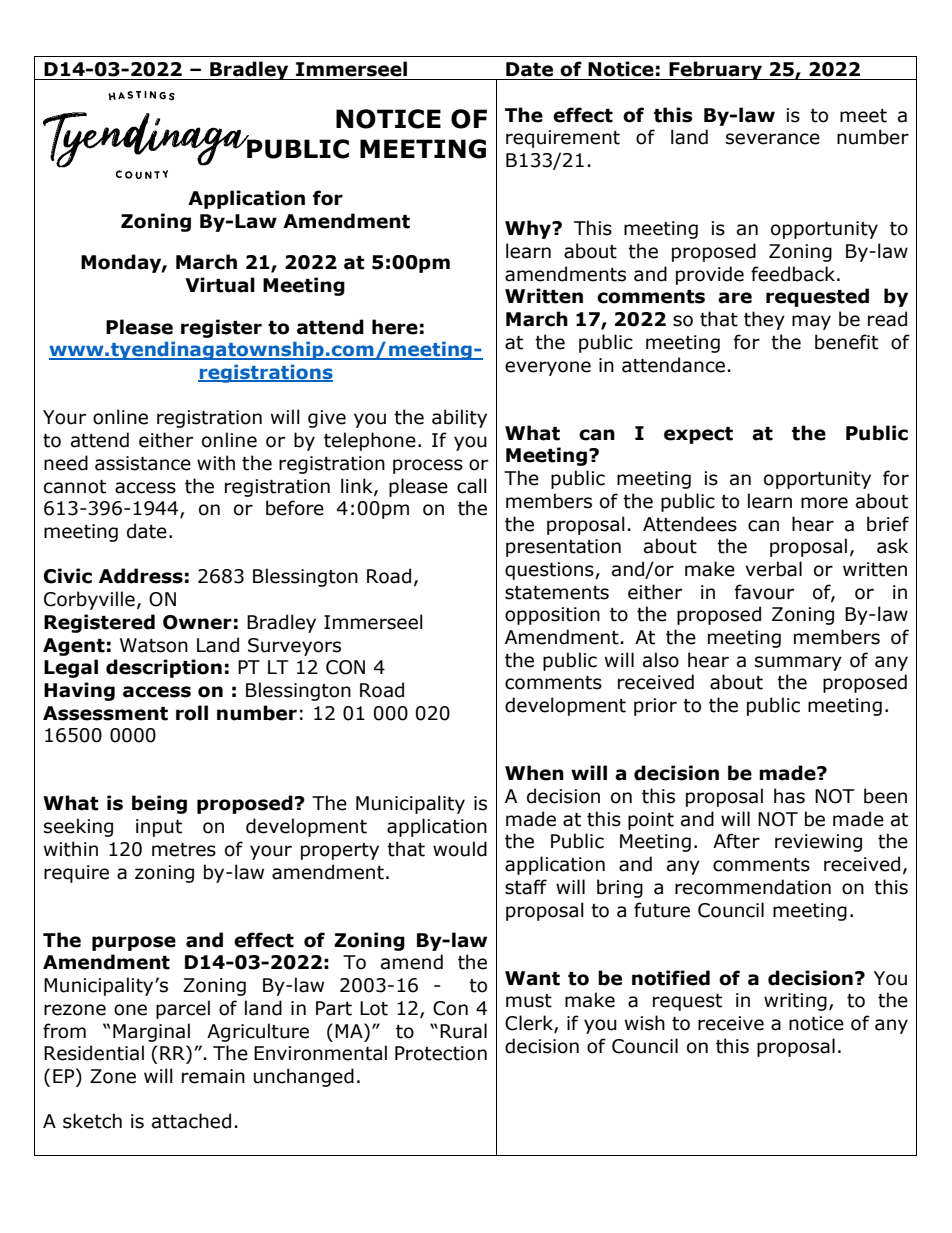 The height and width of the screenshot is (1233, 952). I want to click on Address, so click(141, 576).
